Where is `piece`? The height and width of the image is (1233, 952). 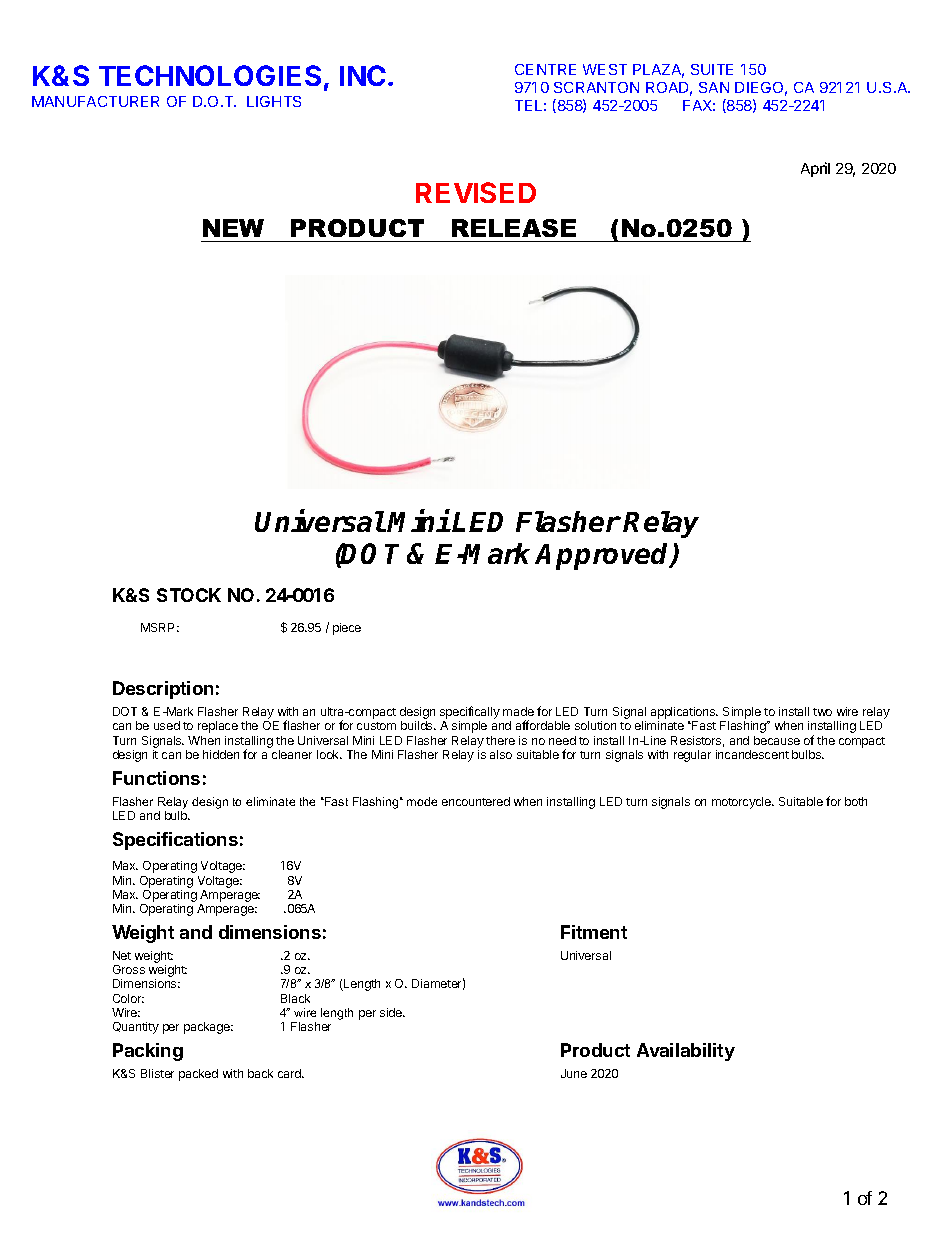 piece is located at coordinates (347, 629).
